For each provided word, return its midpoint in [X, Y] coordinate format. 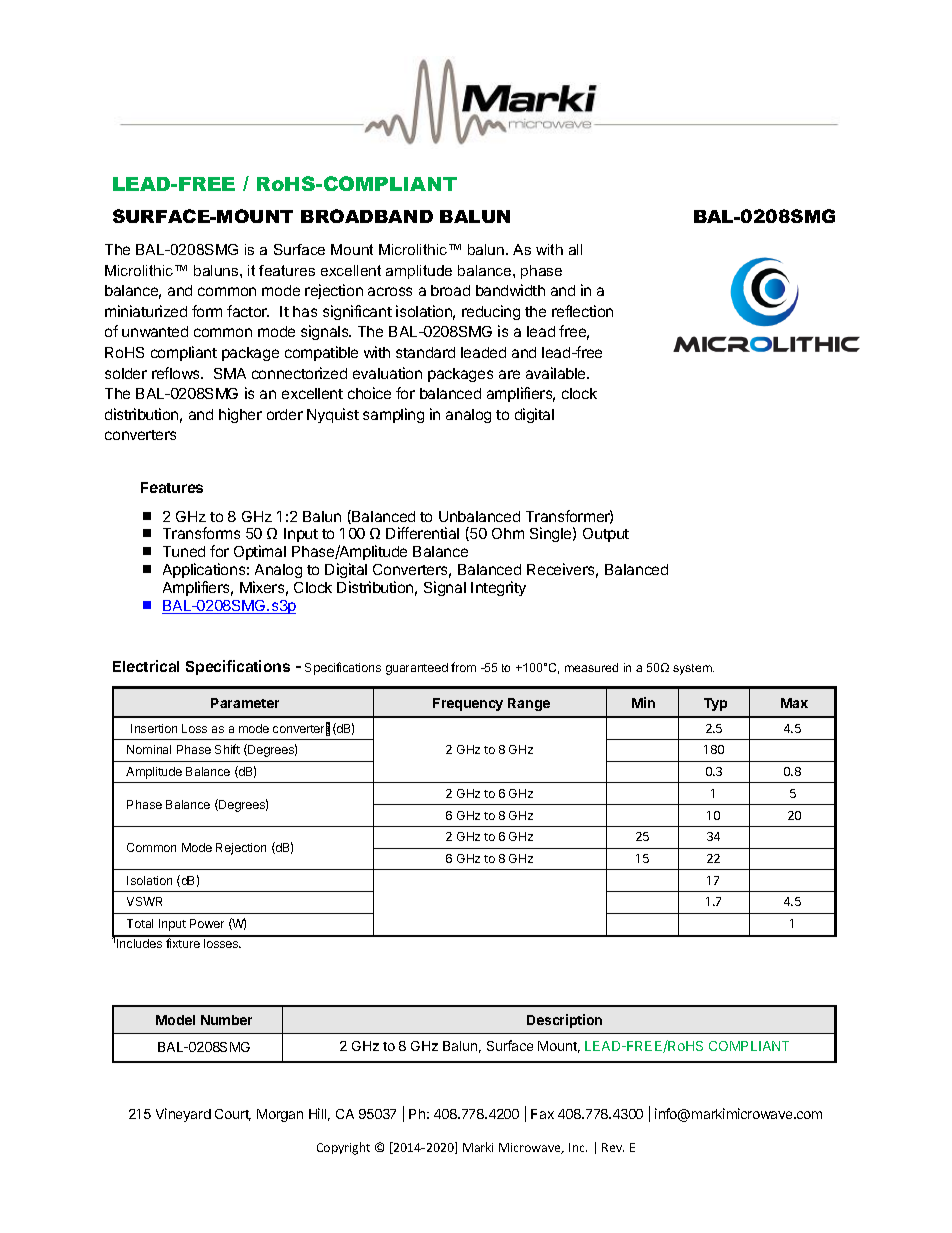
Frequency [468, 704]
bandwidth [510, 290]
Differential [422, 533]
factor [248, 311]
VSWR [144, 901]
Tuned [184, 551]
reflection [582, 311]
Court [233, 1115]
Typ [715, 704]
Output [606, 535]
